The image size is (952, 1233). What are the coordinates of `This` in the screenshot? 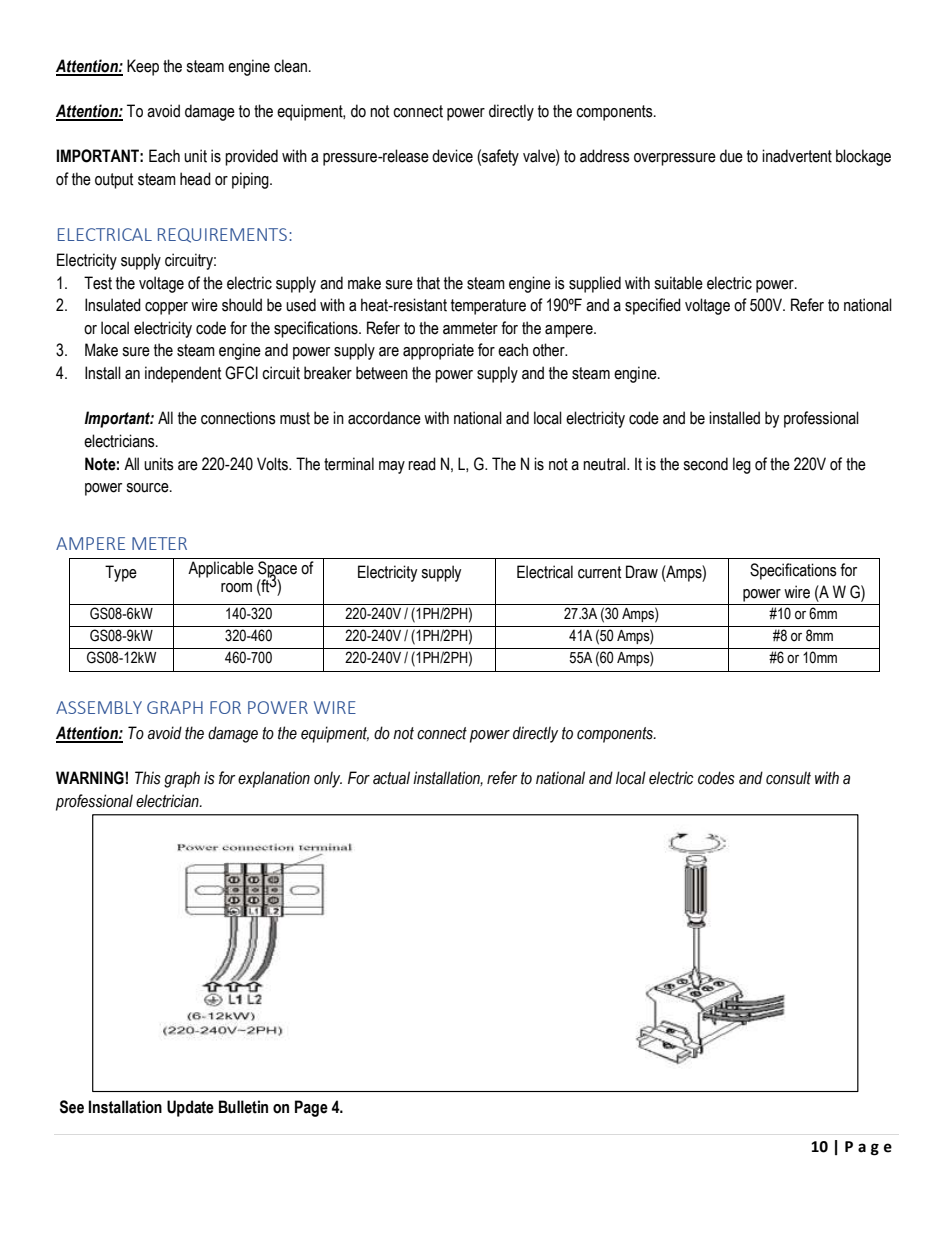 It's located at (148, 778).
